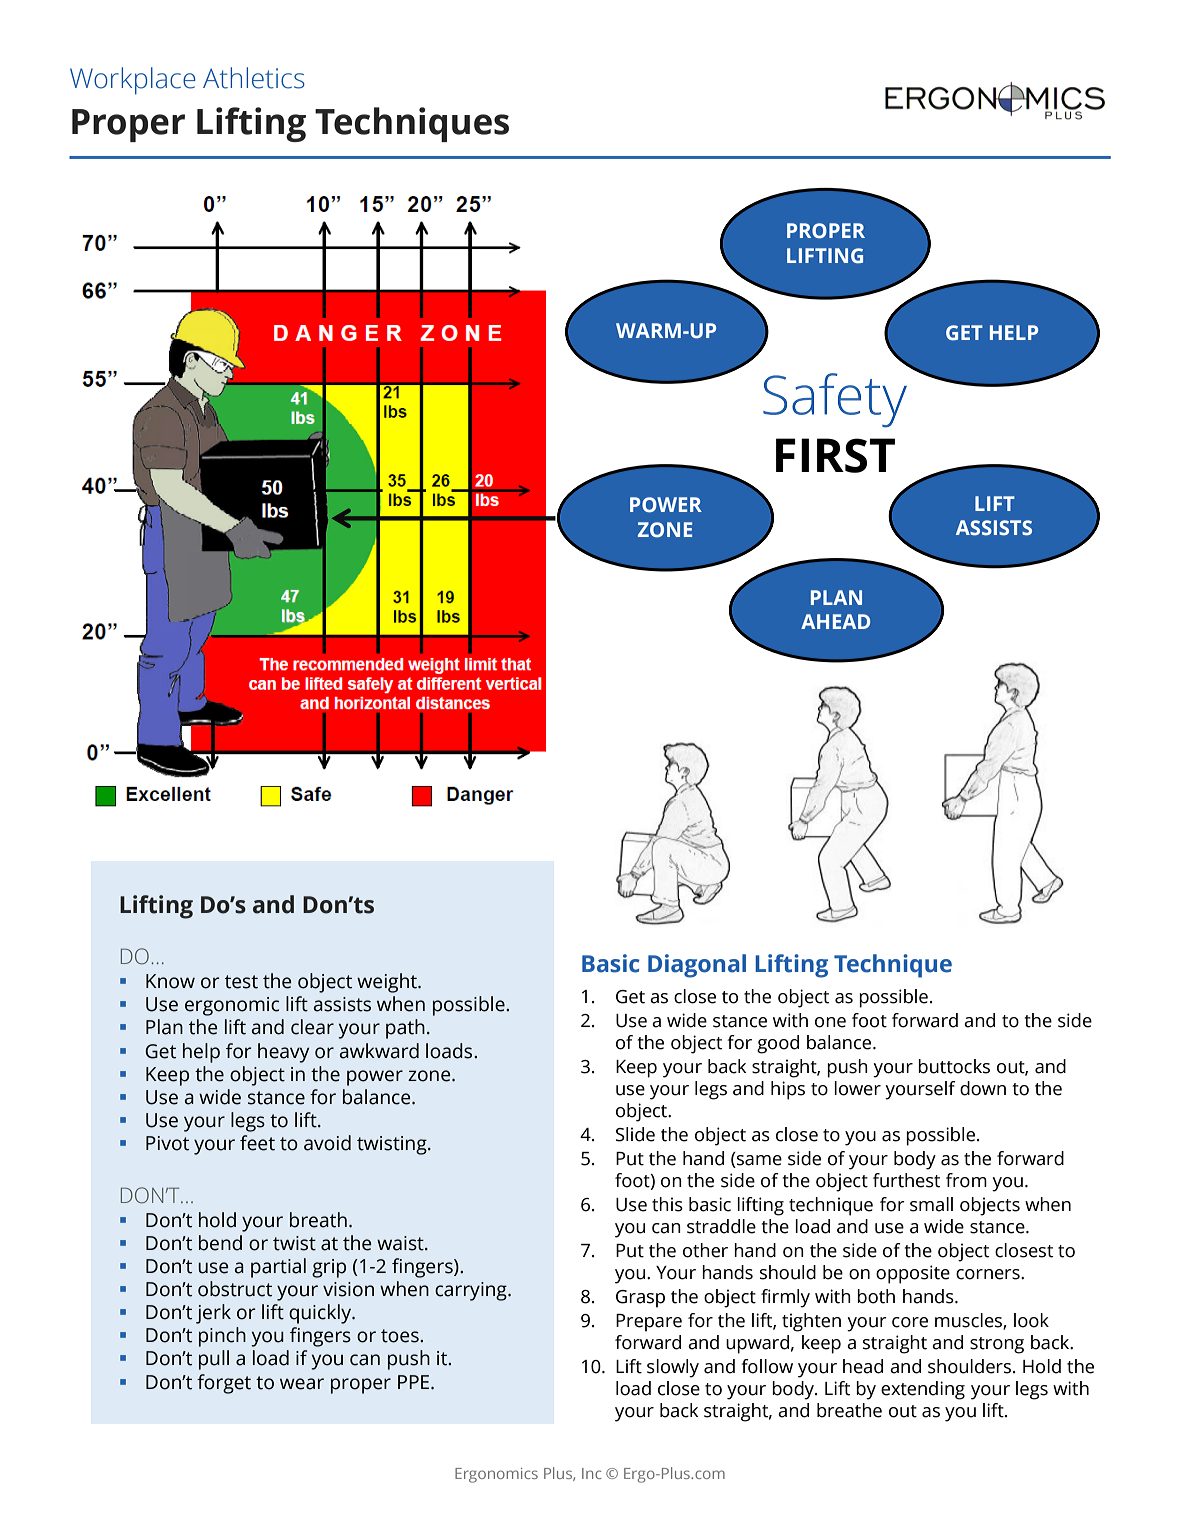 The image size is (1180, 1527). I want to click on Safety, so click(835, 400).
